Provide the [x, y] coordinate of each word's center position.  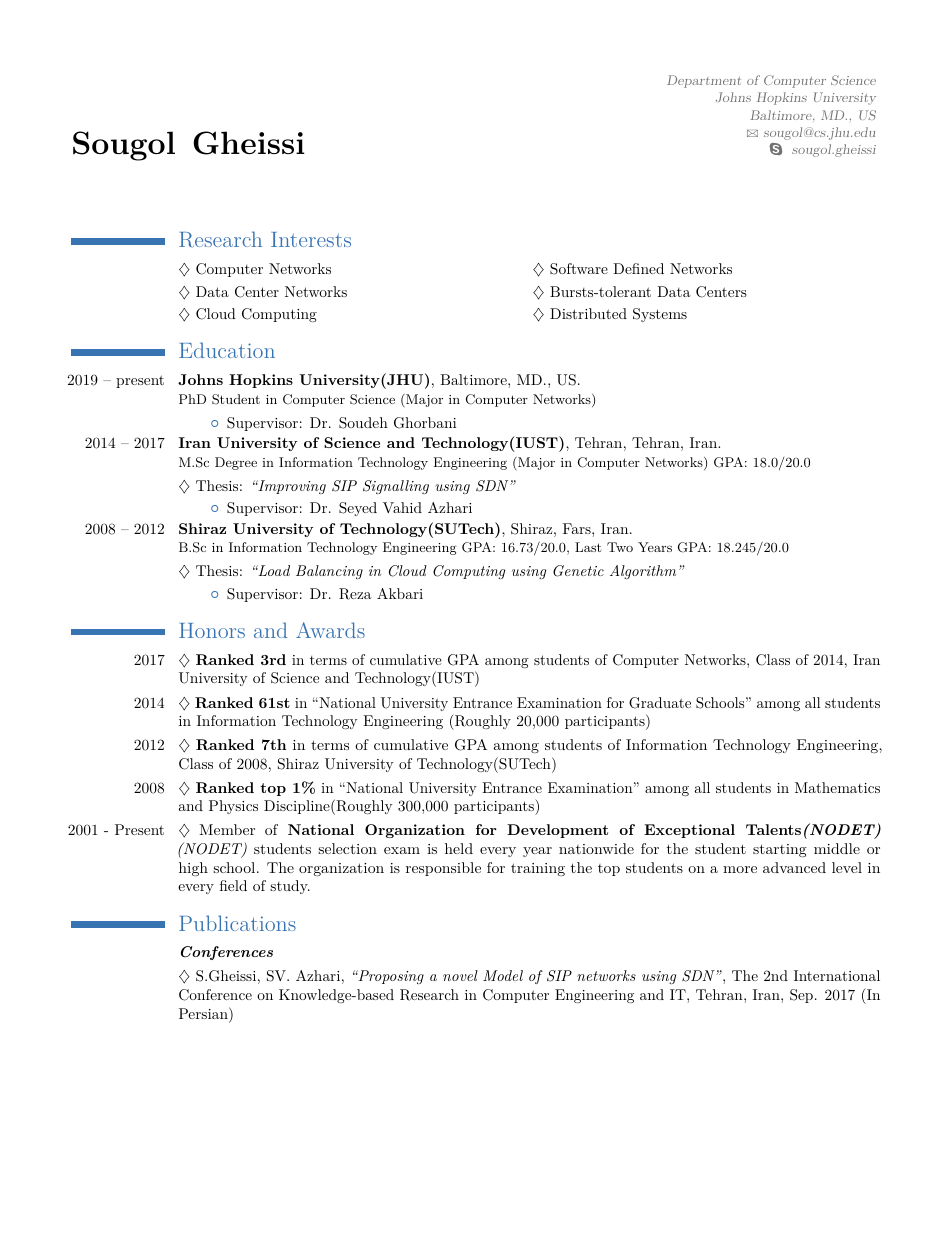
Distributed [588, 313]
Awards [330, 630]
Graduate [660, 703]
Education [227, 350]
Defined [638, 268]
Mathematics [837, 787]
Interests [311, 239]
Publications [237, 923]
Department [704, 81]
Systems [660, 315]
